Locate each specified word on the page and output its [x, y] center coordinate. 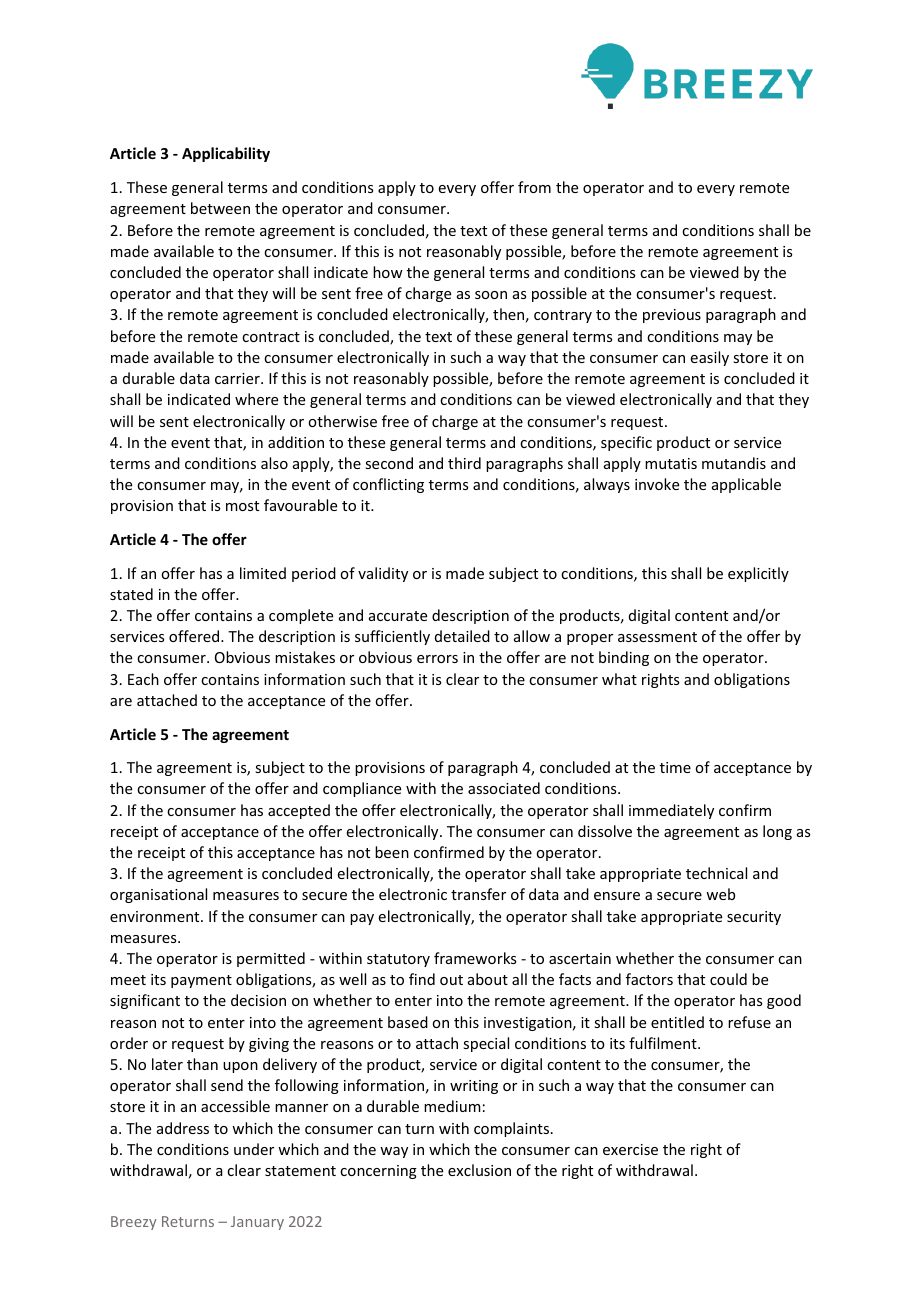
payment [201, 981]
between [220, 208]
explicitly [758, 574]
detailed [462, 636]
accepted [299, 811]
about [488, 979]
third [464, 463]
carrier [238, 378]
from [534, 187]
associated [504, 788]
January [257, 1223]
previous [672, 316]
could [728, 979]
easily [710, 358]
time [675, 767]
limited [263, 573]
